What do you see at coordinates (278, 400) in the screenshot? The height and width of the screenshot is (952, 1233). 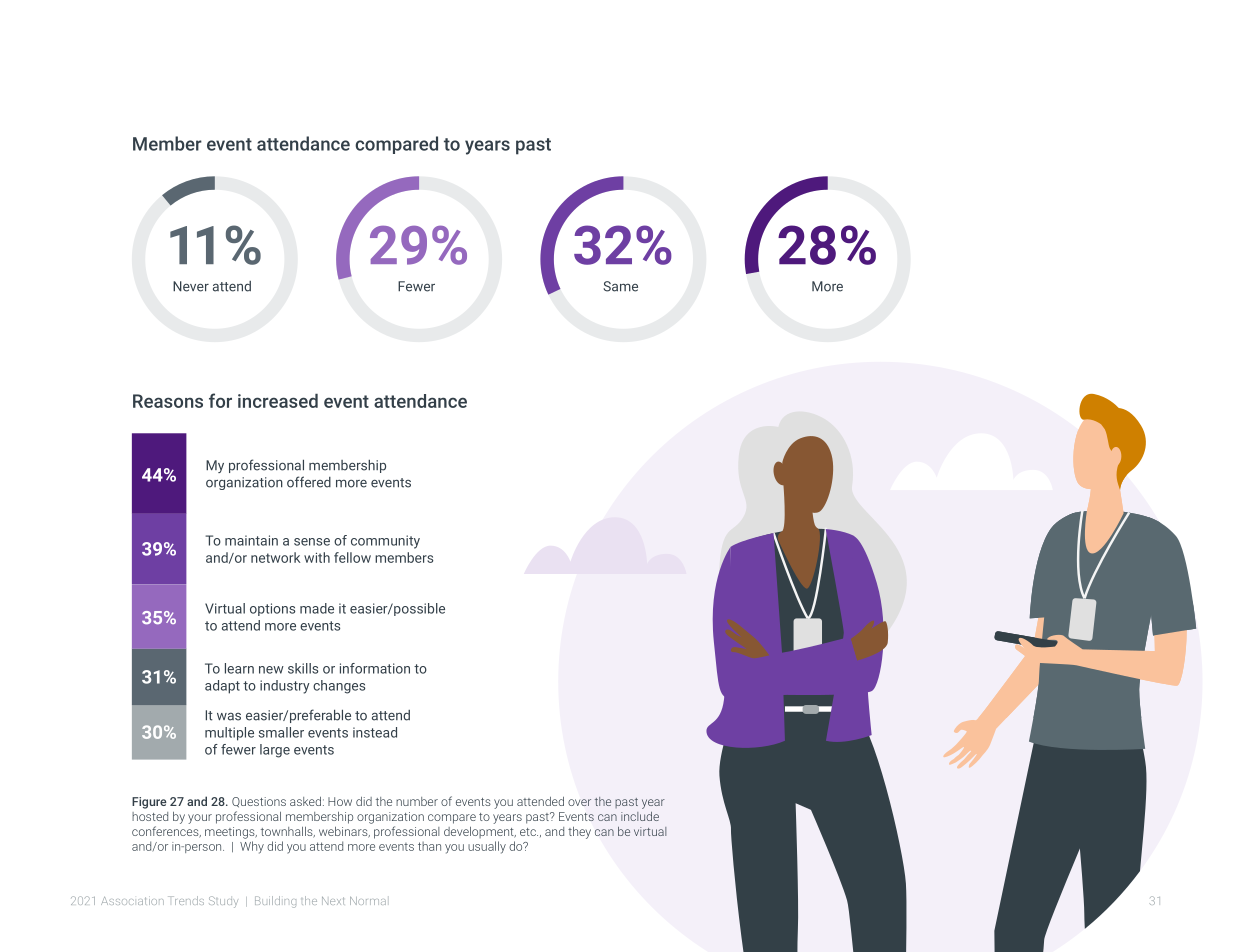 I see `increased` at bounding box center [278, 400].
